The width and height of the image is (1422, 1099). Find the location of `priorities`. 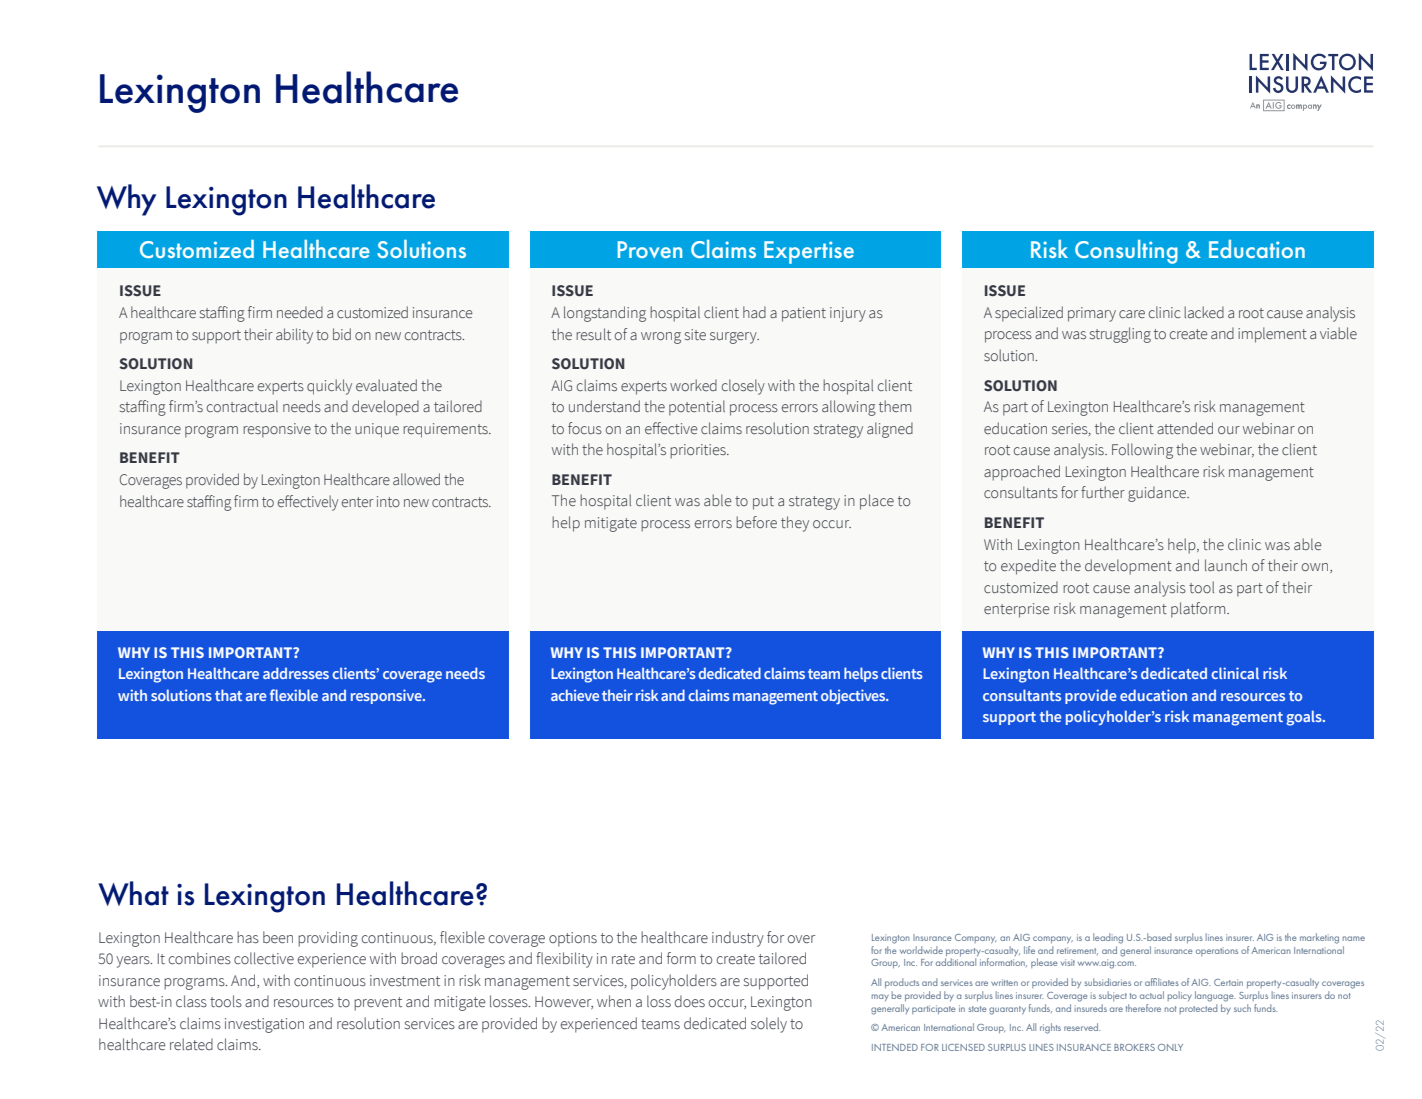

priorities is located at coordinates (699, 451).
